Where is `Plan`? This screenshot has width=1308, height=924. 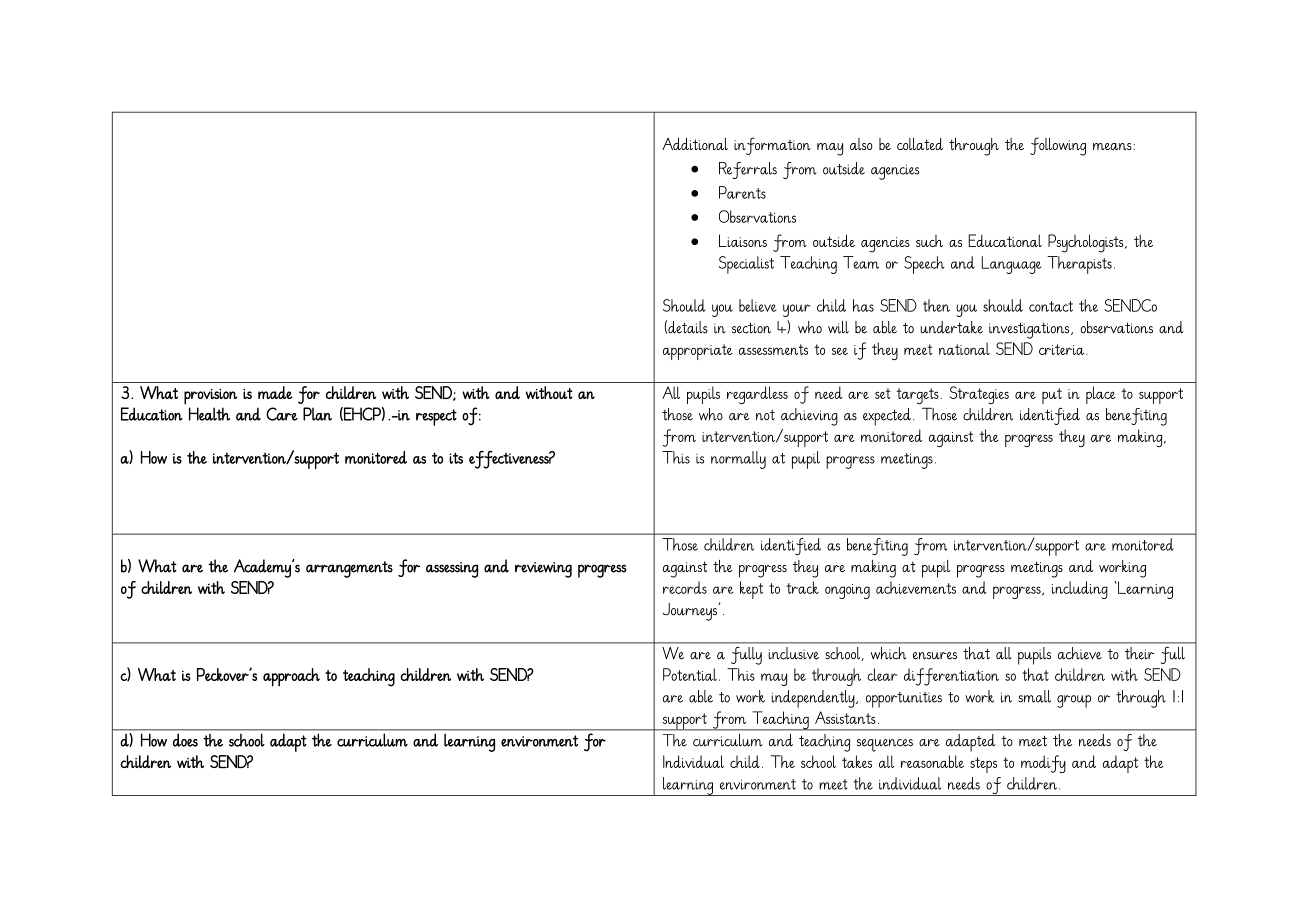
Plan is located at coordinates (317, 414).
